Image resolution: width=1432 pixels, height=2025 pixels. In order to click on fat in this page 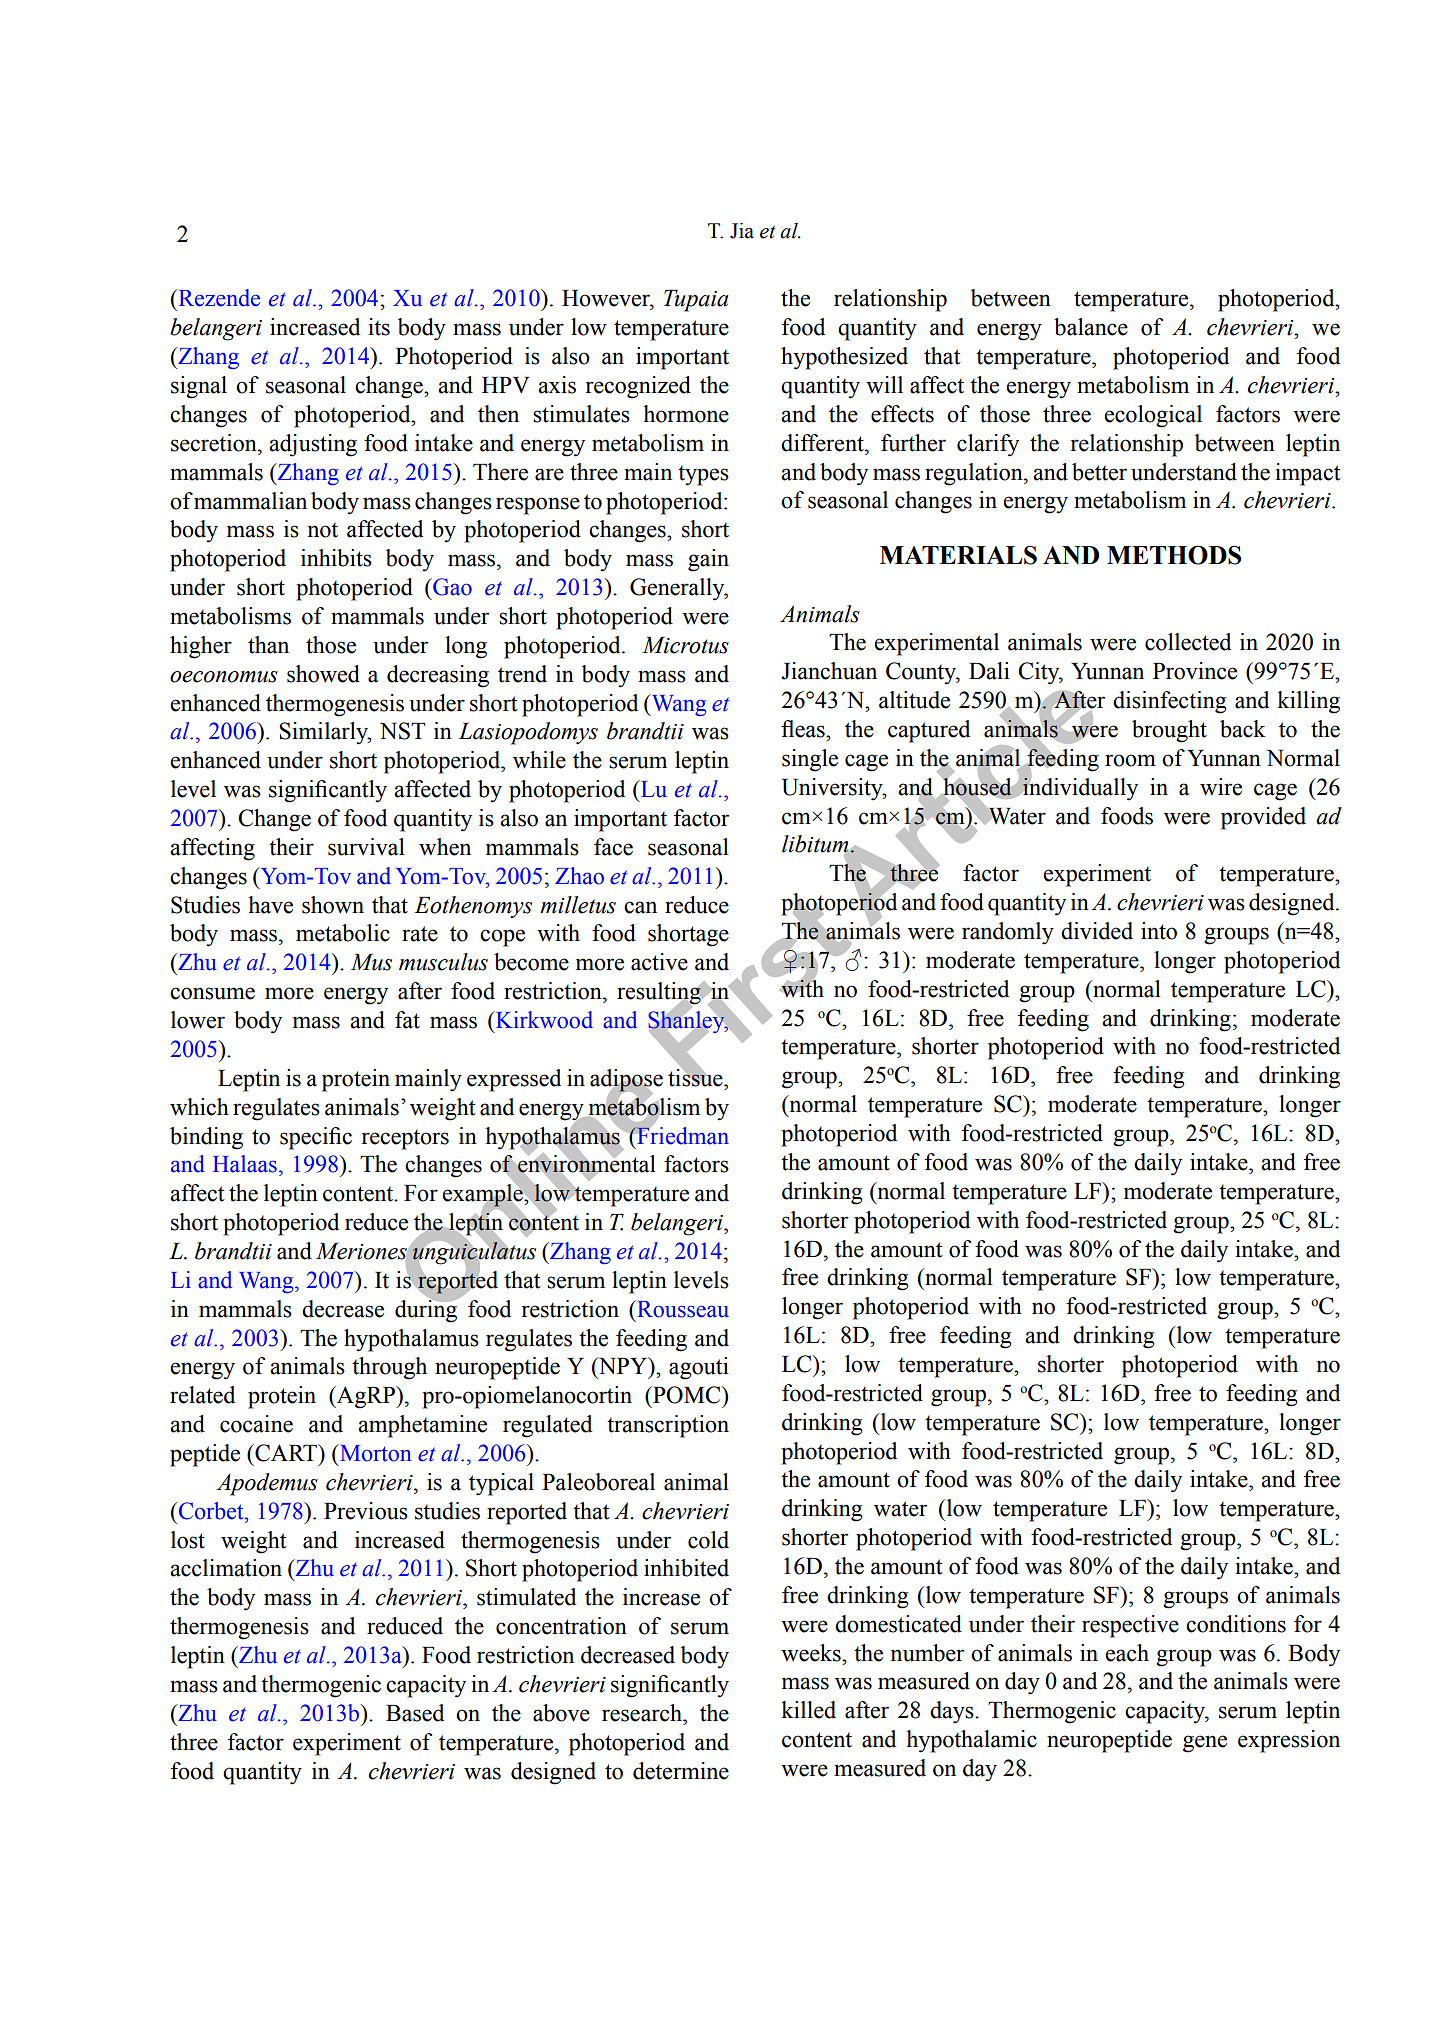, I will do `click(407, 1020)`.
